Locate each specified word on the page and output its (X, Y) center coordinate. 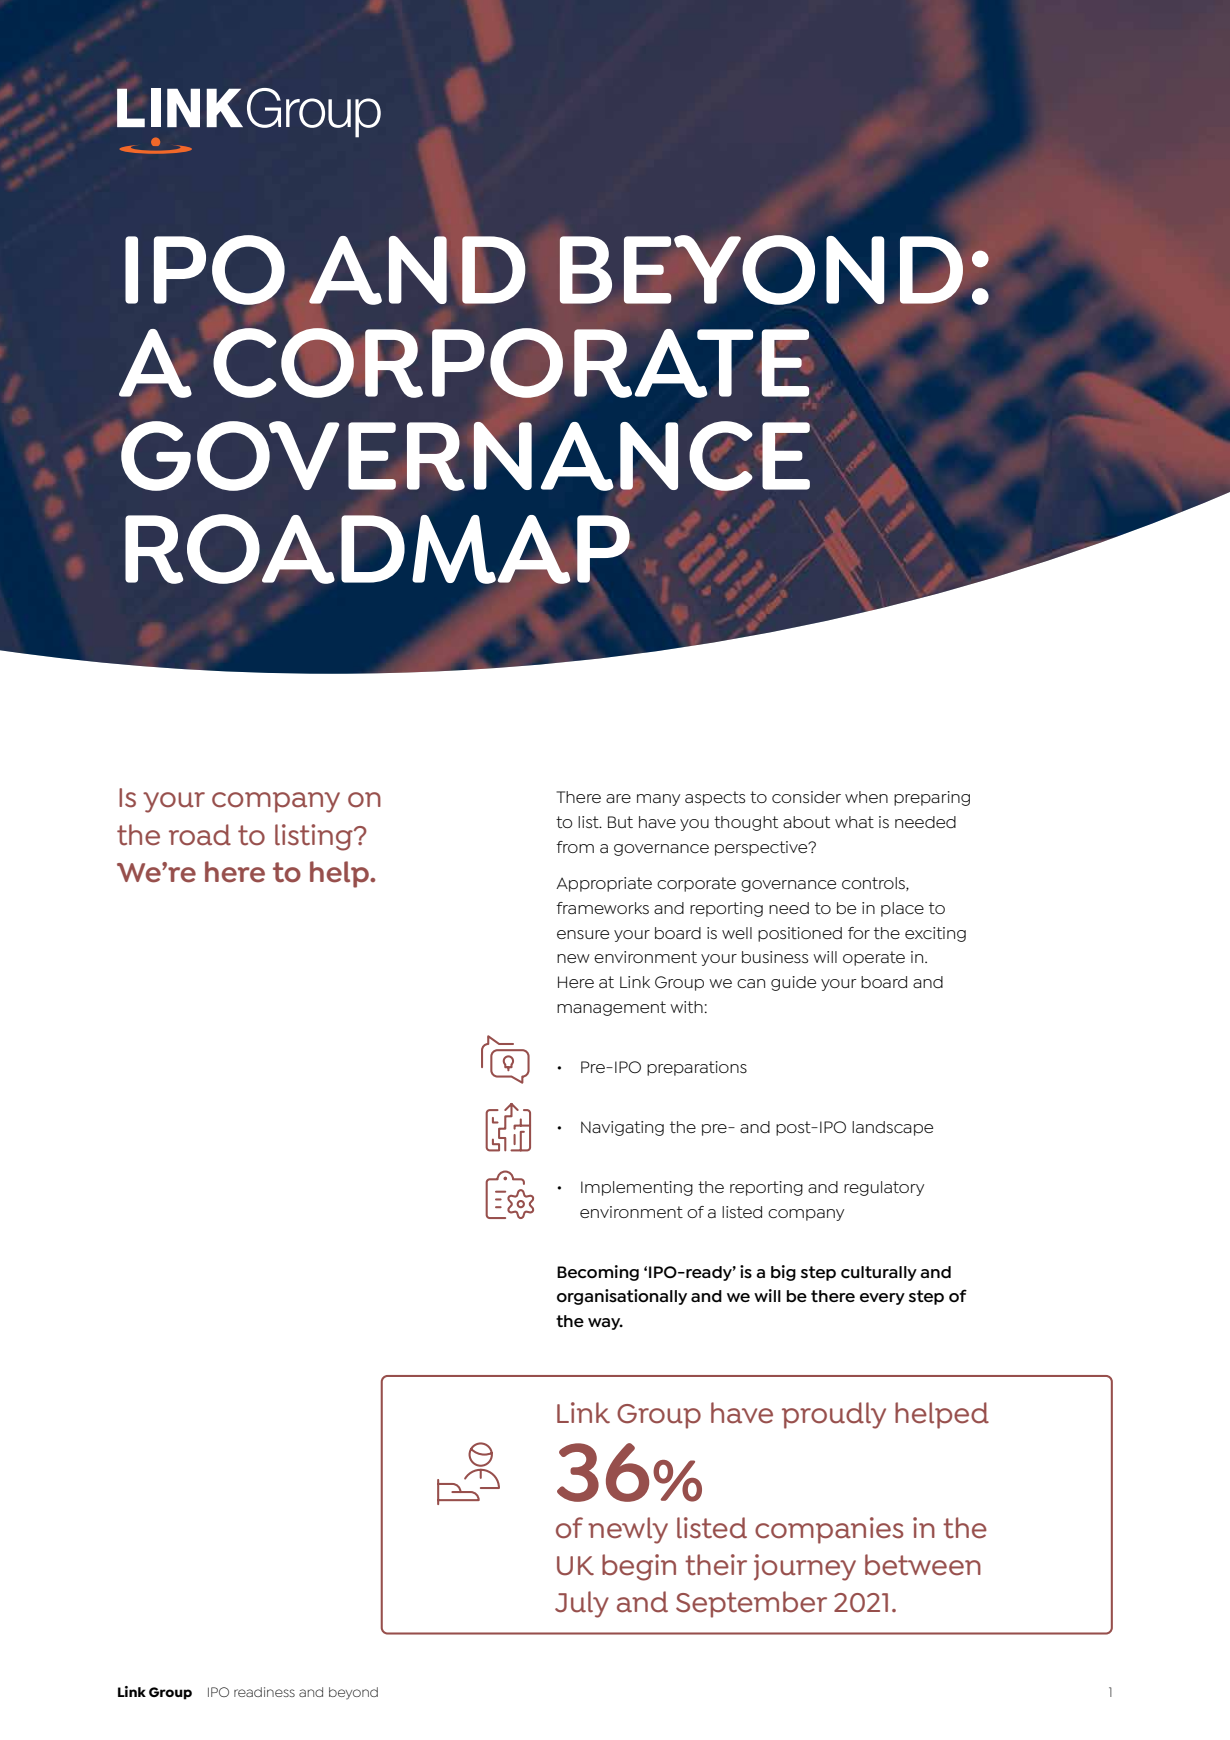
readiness (264, 1692)
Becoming (598, 1273)
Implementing (637, 1188)
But (620, 822)
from (575, 847)
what (854, 822)
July (582, 1604)
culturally (879, 1273)
